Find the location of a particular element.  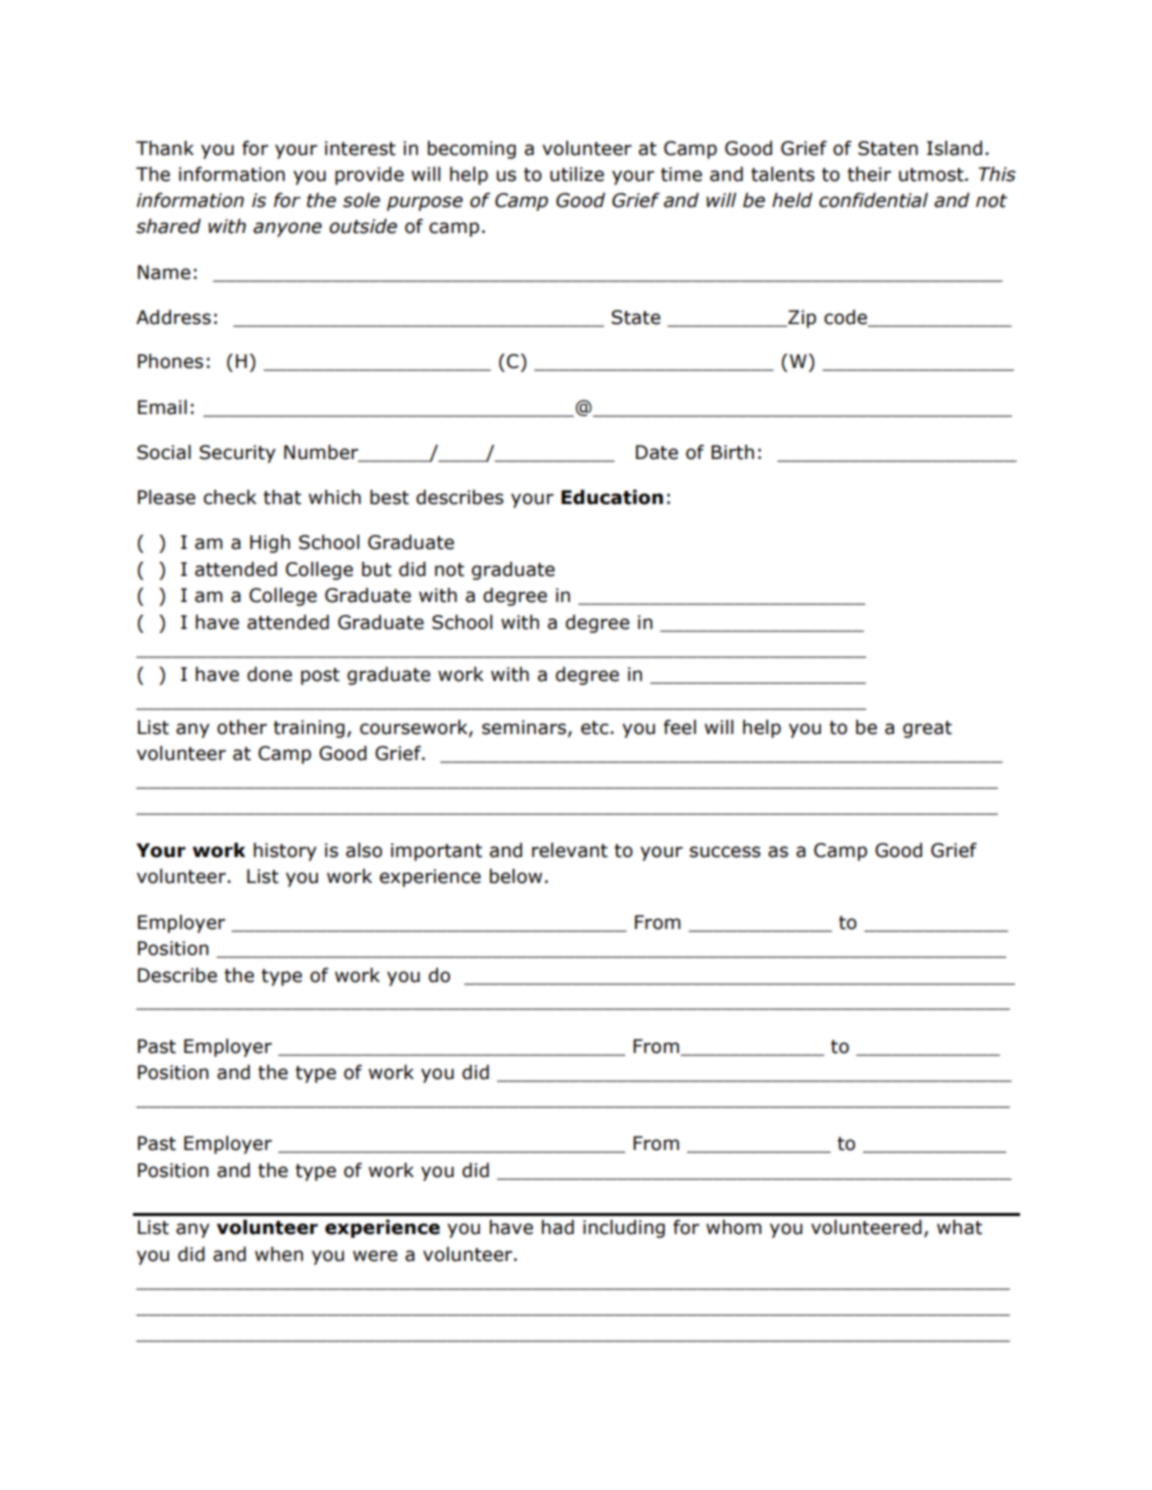

utilize is located at coordinates (577, 174).
